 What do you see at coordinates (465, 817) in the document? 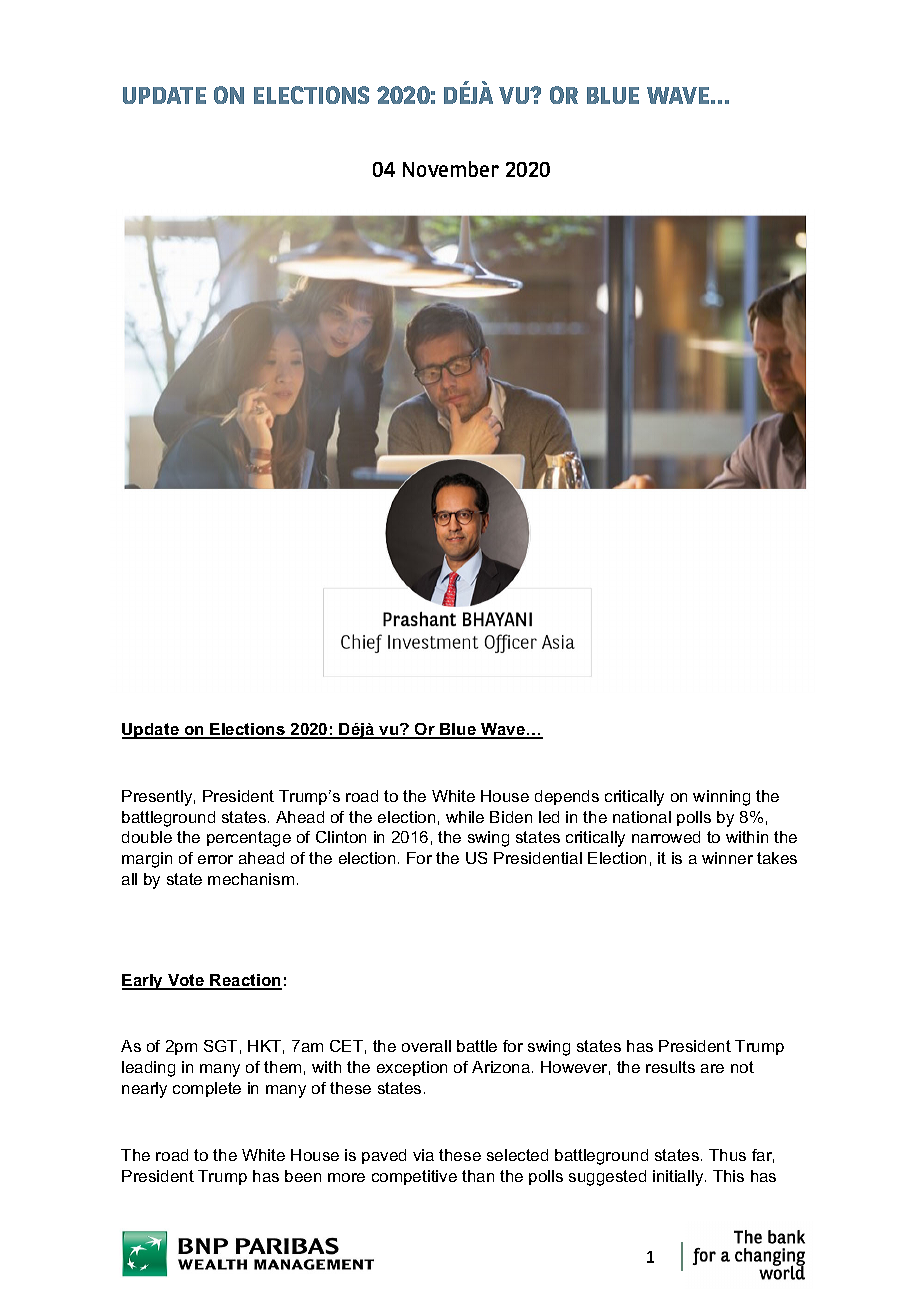
I see `while` at bounding box center [465, 817].
